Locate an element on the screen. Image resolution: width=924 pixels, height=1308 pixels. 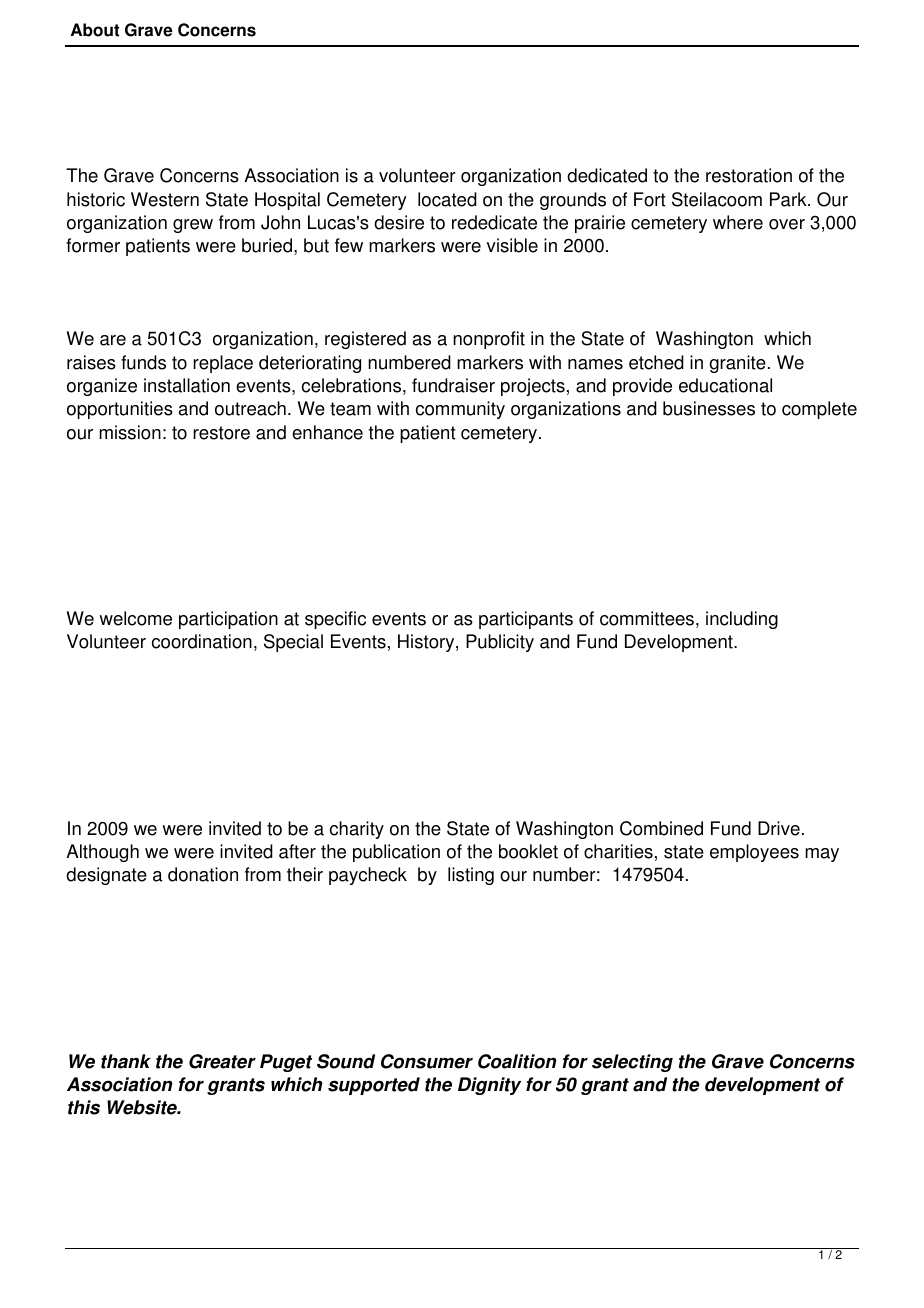
restoration is located at coordinates (749, 175).
